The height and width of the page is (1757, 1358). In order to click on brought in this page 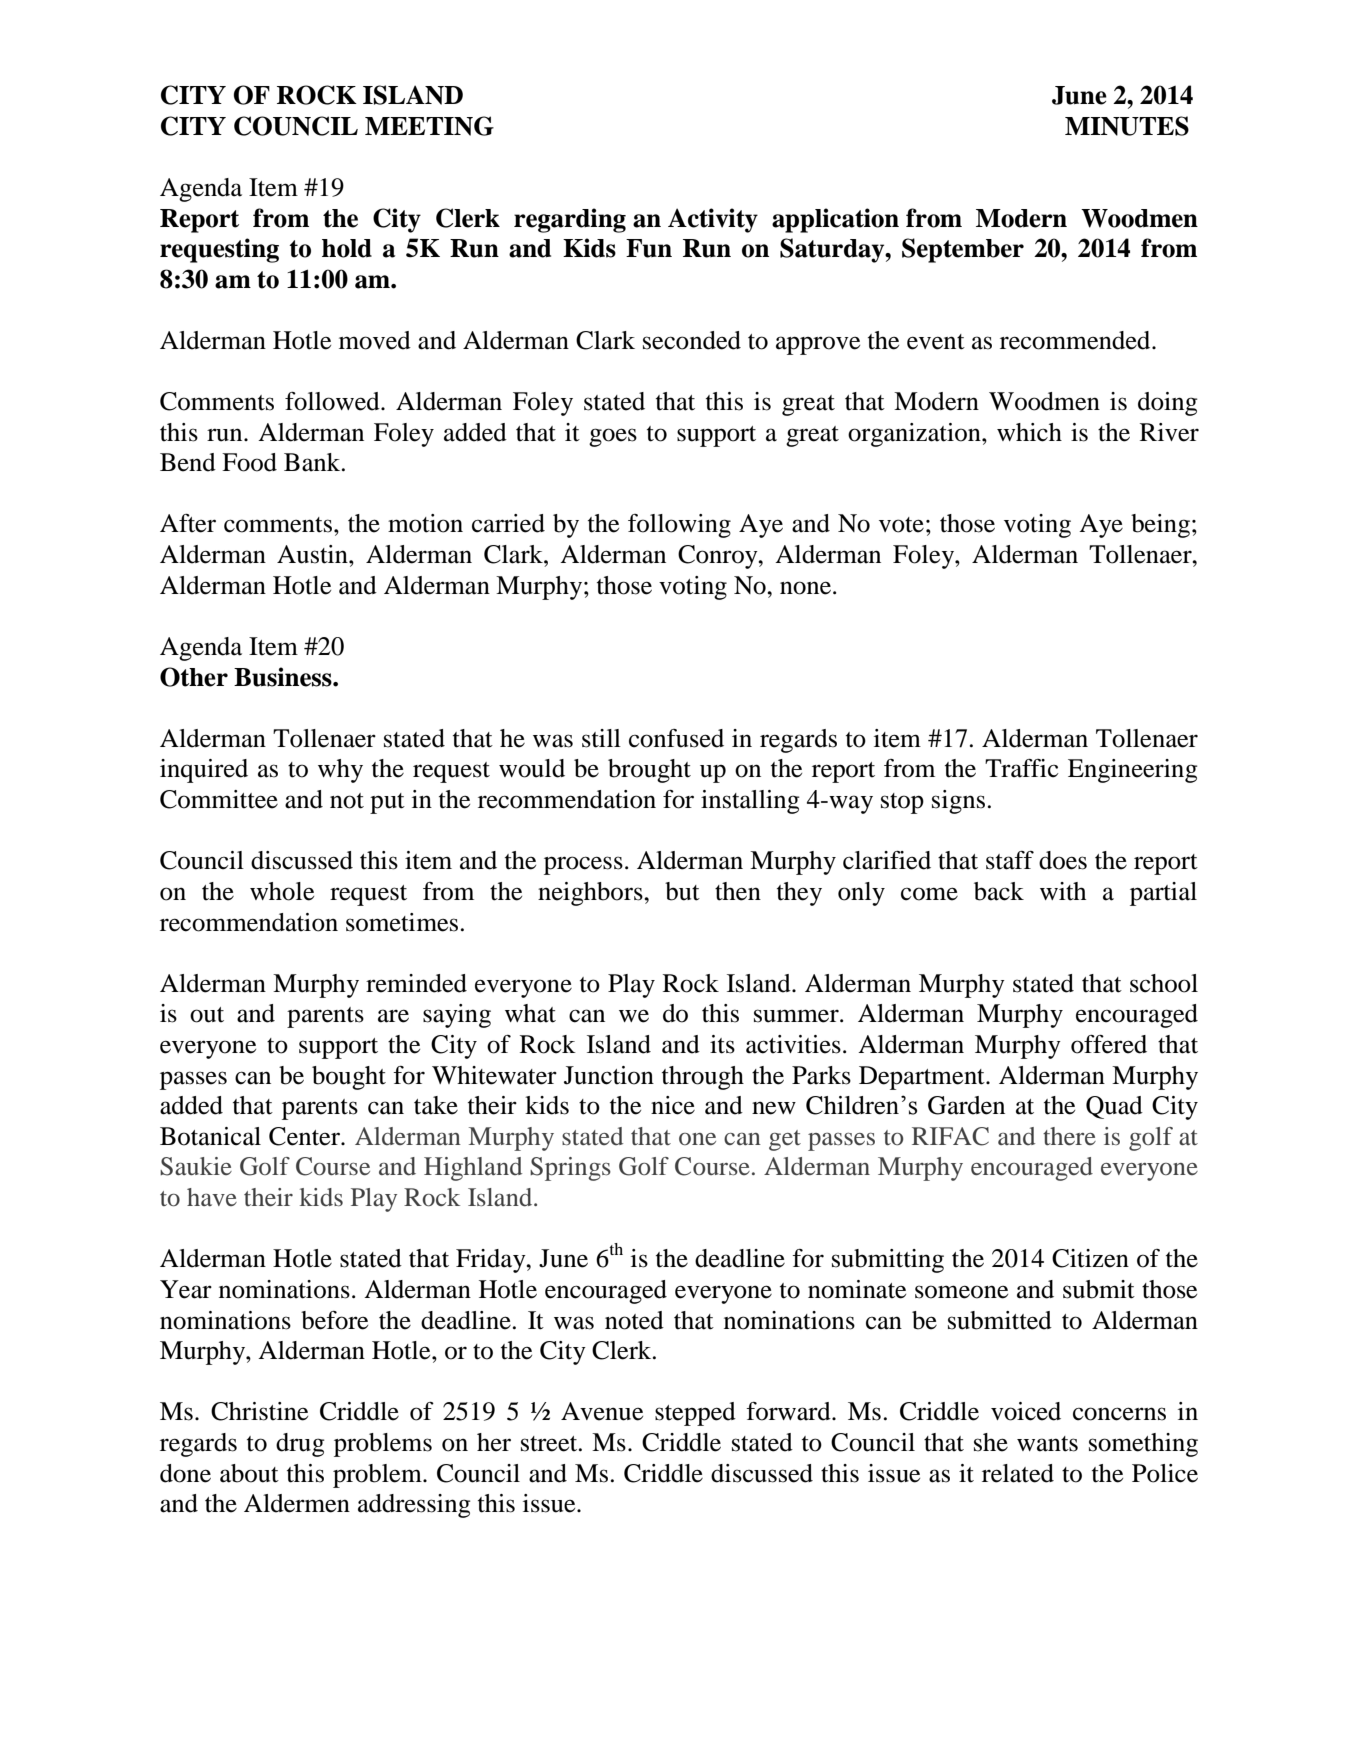, I will do `click(649, 771)`.
